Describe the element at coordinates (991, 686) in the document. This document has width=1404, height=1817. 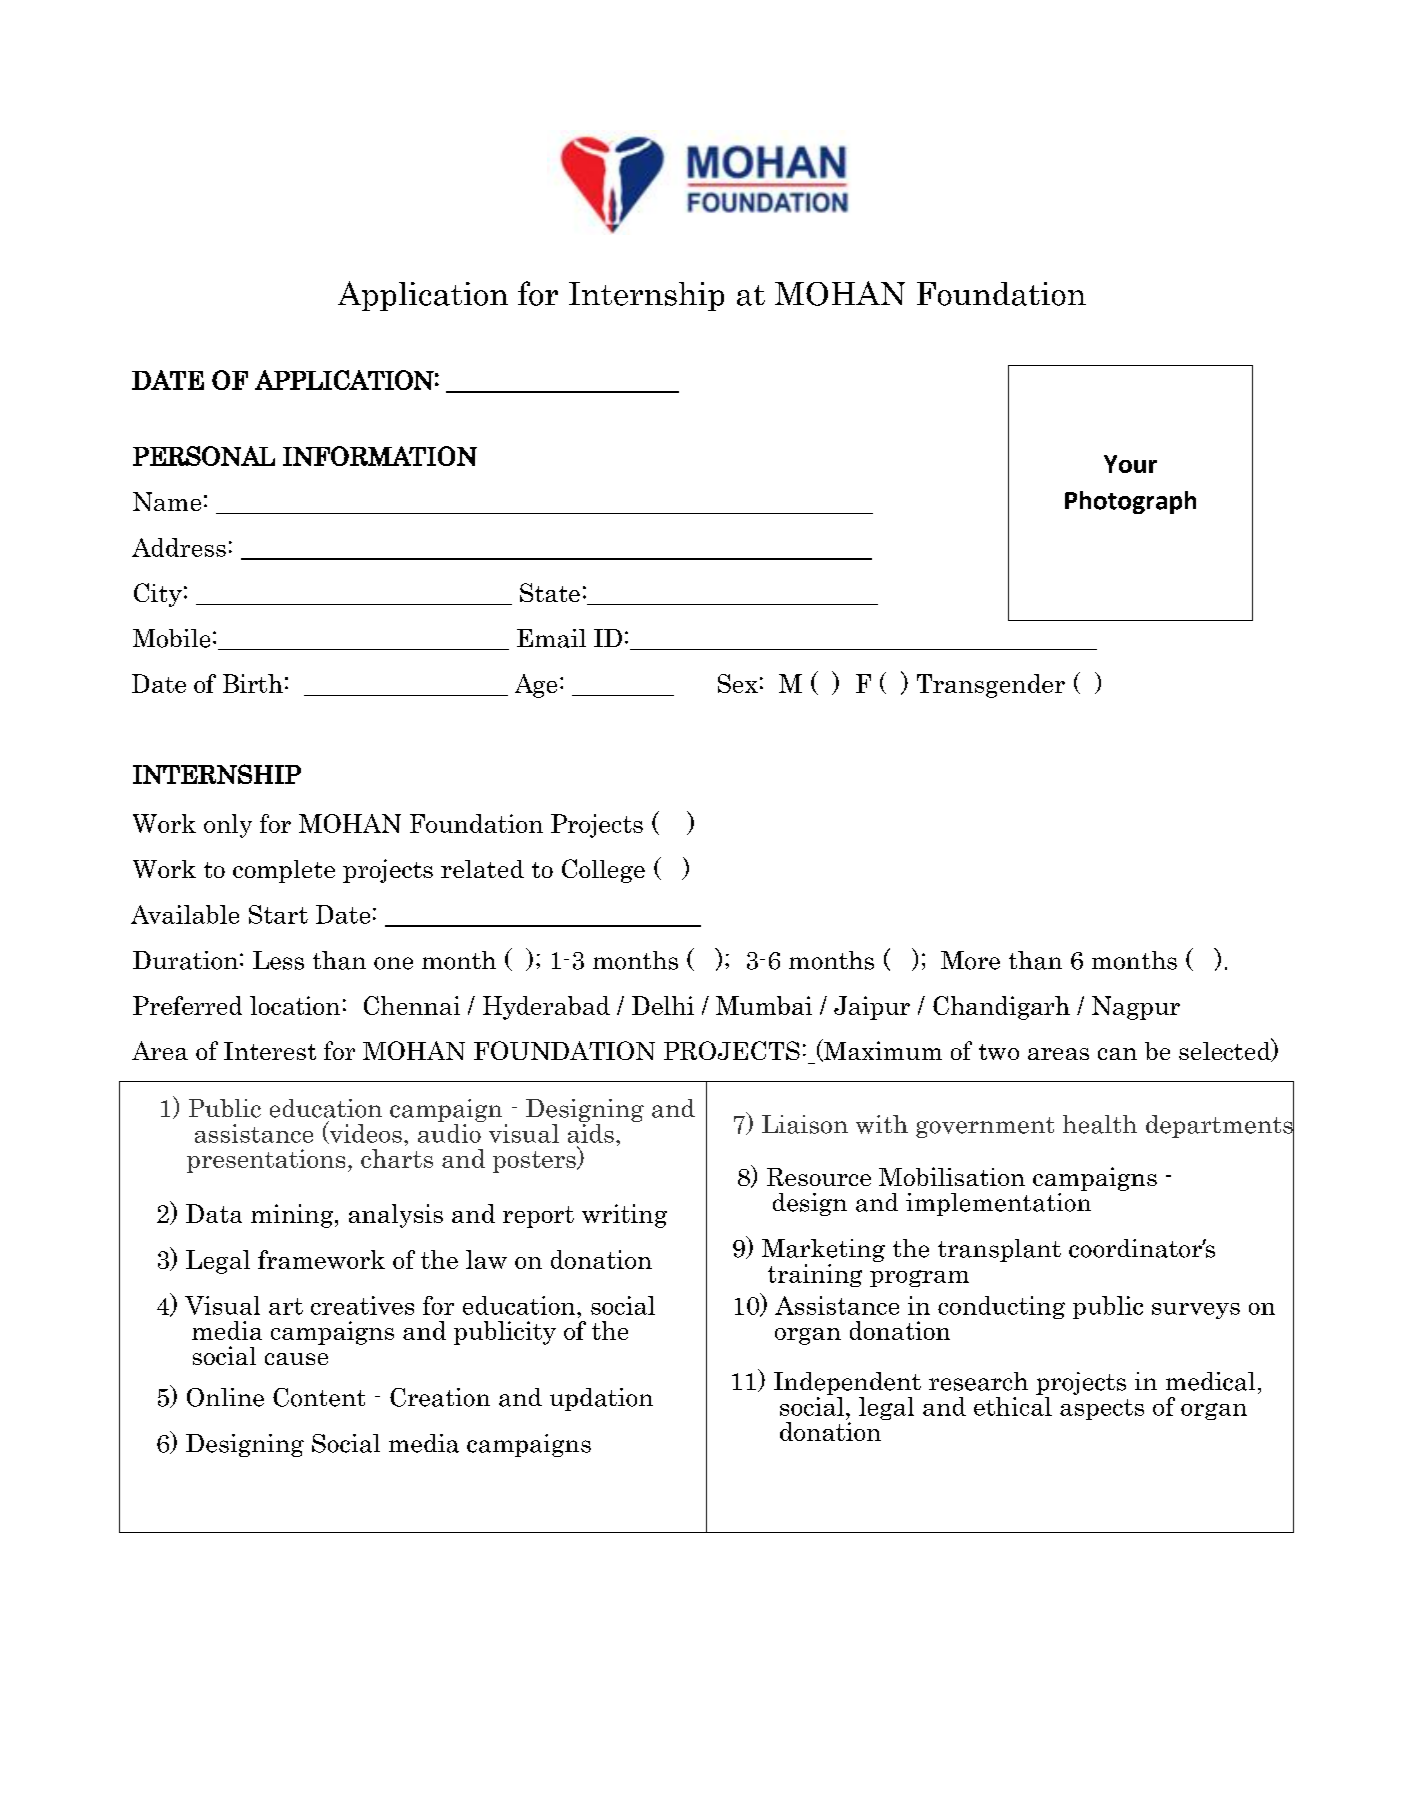
I see `Transgender` at that location.
